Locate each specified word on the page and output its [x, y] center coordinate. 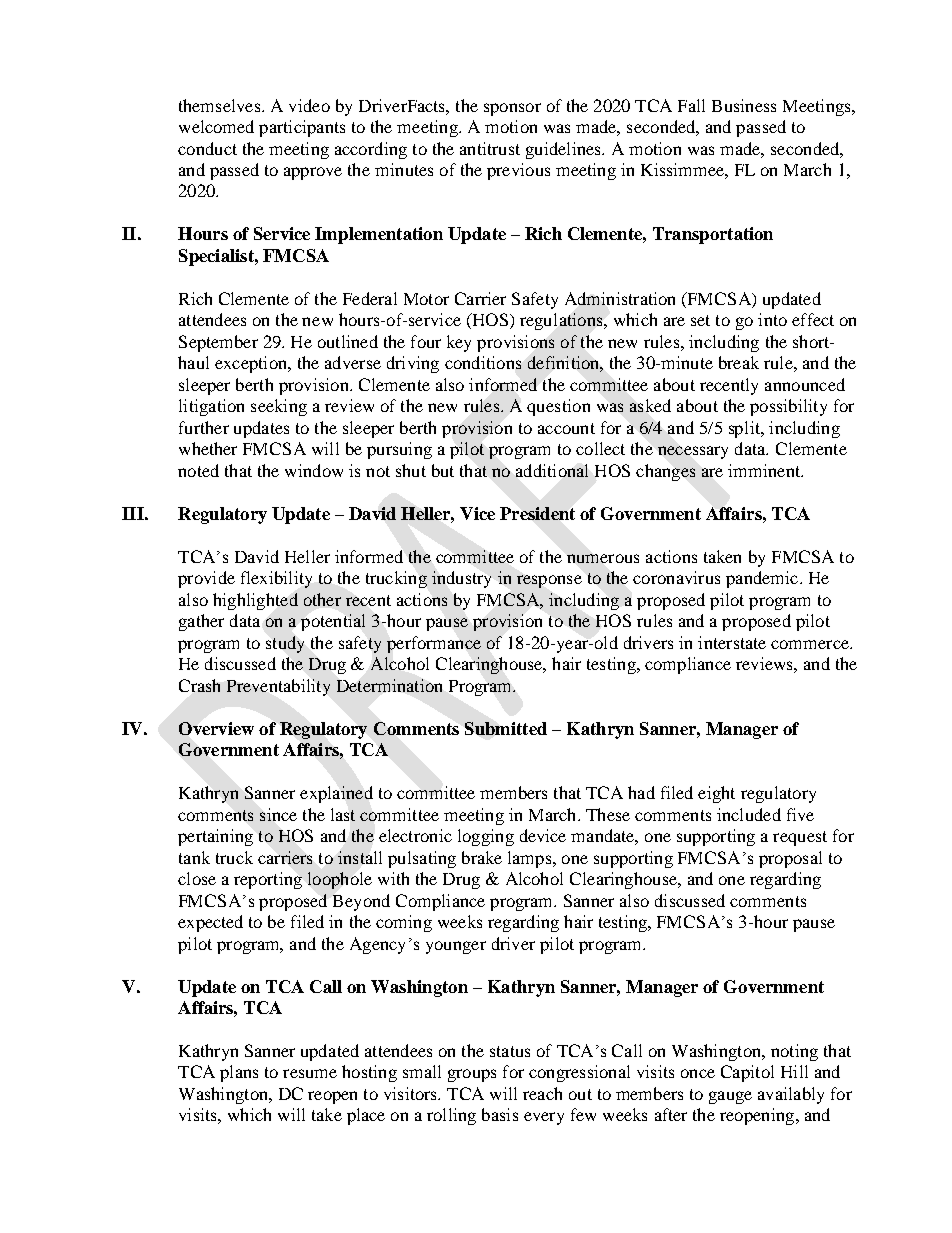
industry [461, 579]
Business [744, 105]
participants [302, 128]
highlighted [255, 601]
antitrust [490, 148]
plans [239, 1073]
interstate [732, 642]
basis [500, 1114]
